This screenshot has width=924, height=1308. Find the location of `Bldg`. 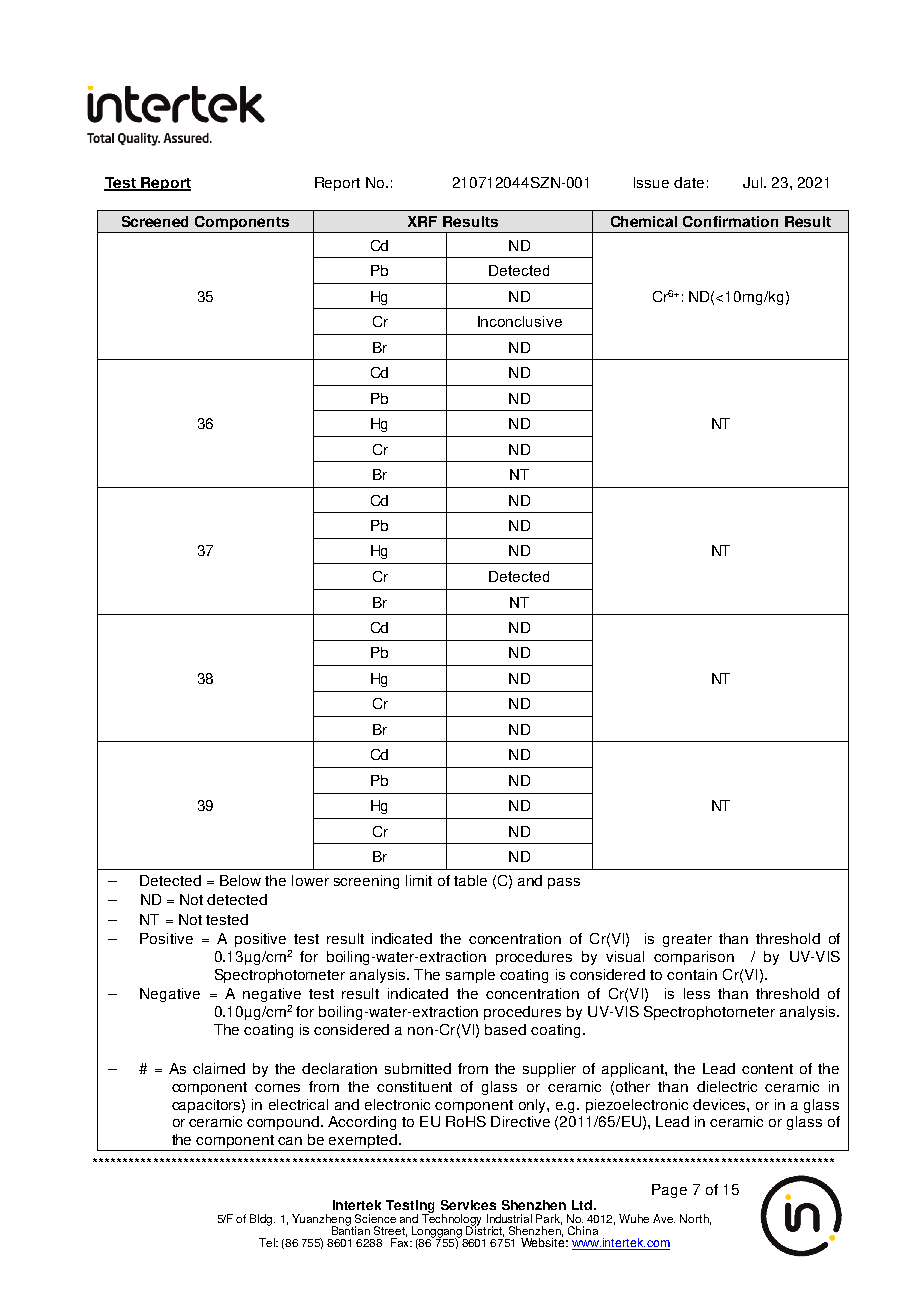

Bldg is located at coordinates (262, 1220).
